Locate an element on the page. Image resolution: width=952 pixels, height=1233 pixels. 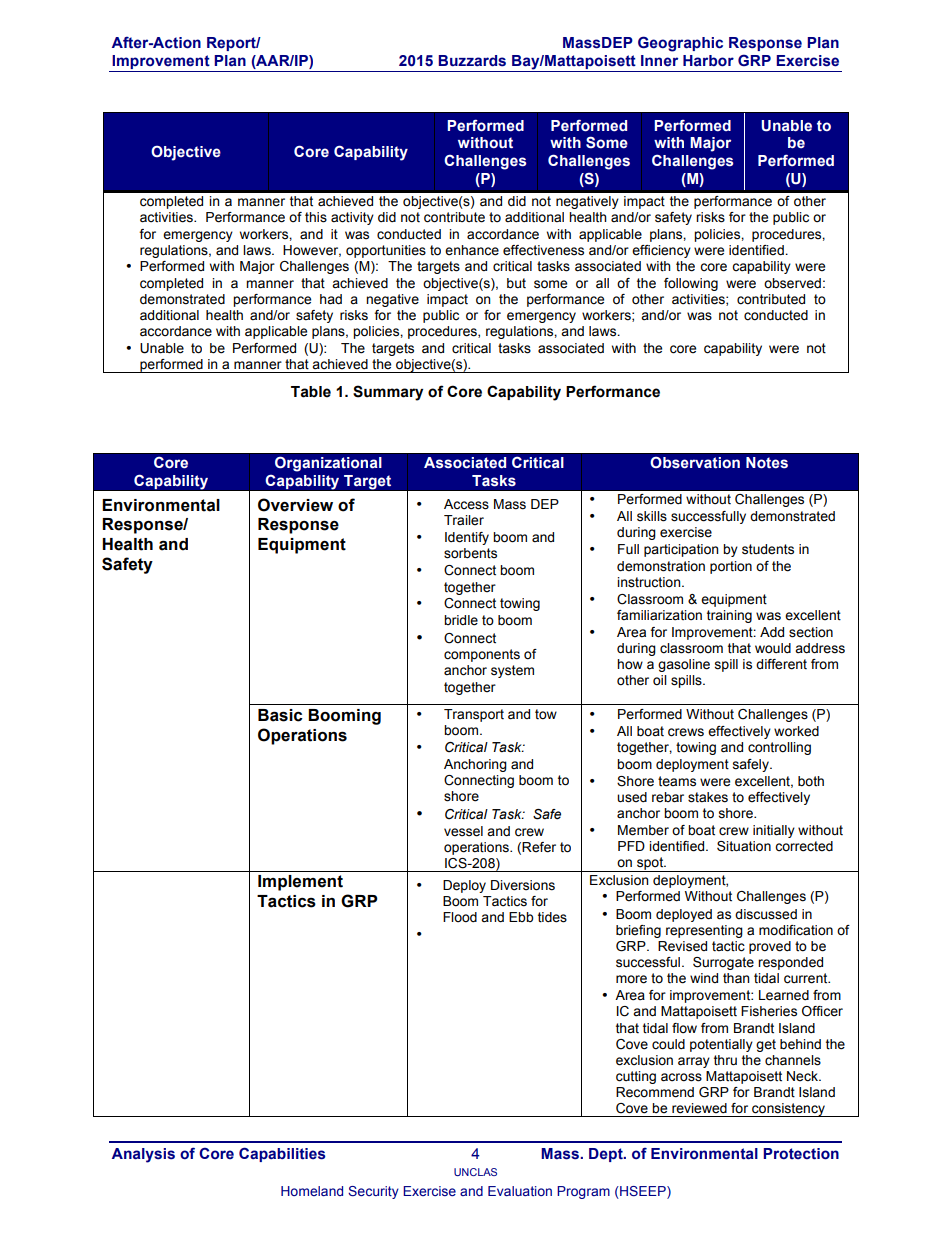
vessel is located at coordinates (463, 831).
